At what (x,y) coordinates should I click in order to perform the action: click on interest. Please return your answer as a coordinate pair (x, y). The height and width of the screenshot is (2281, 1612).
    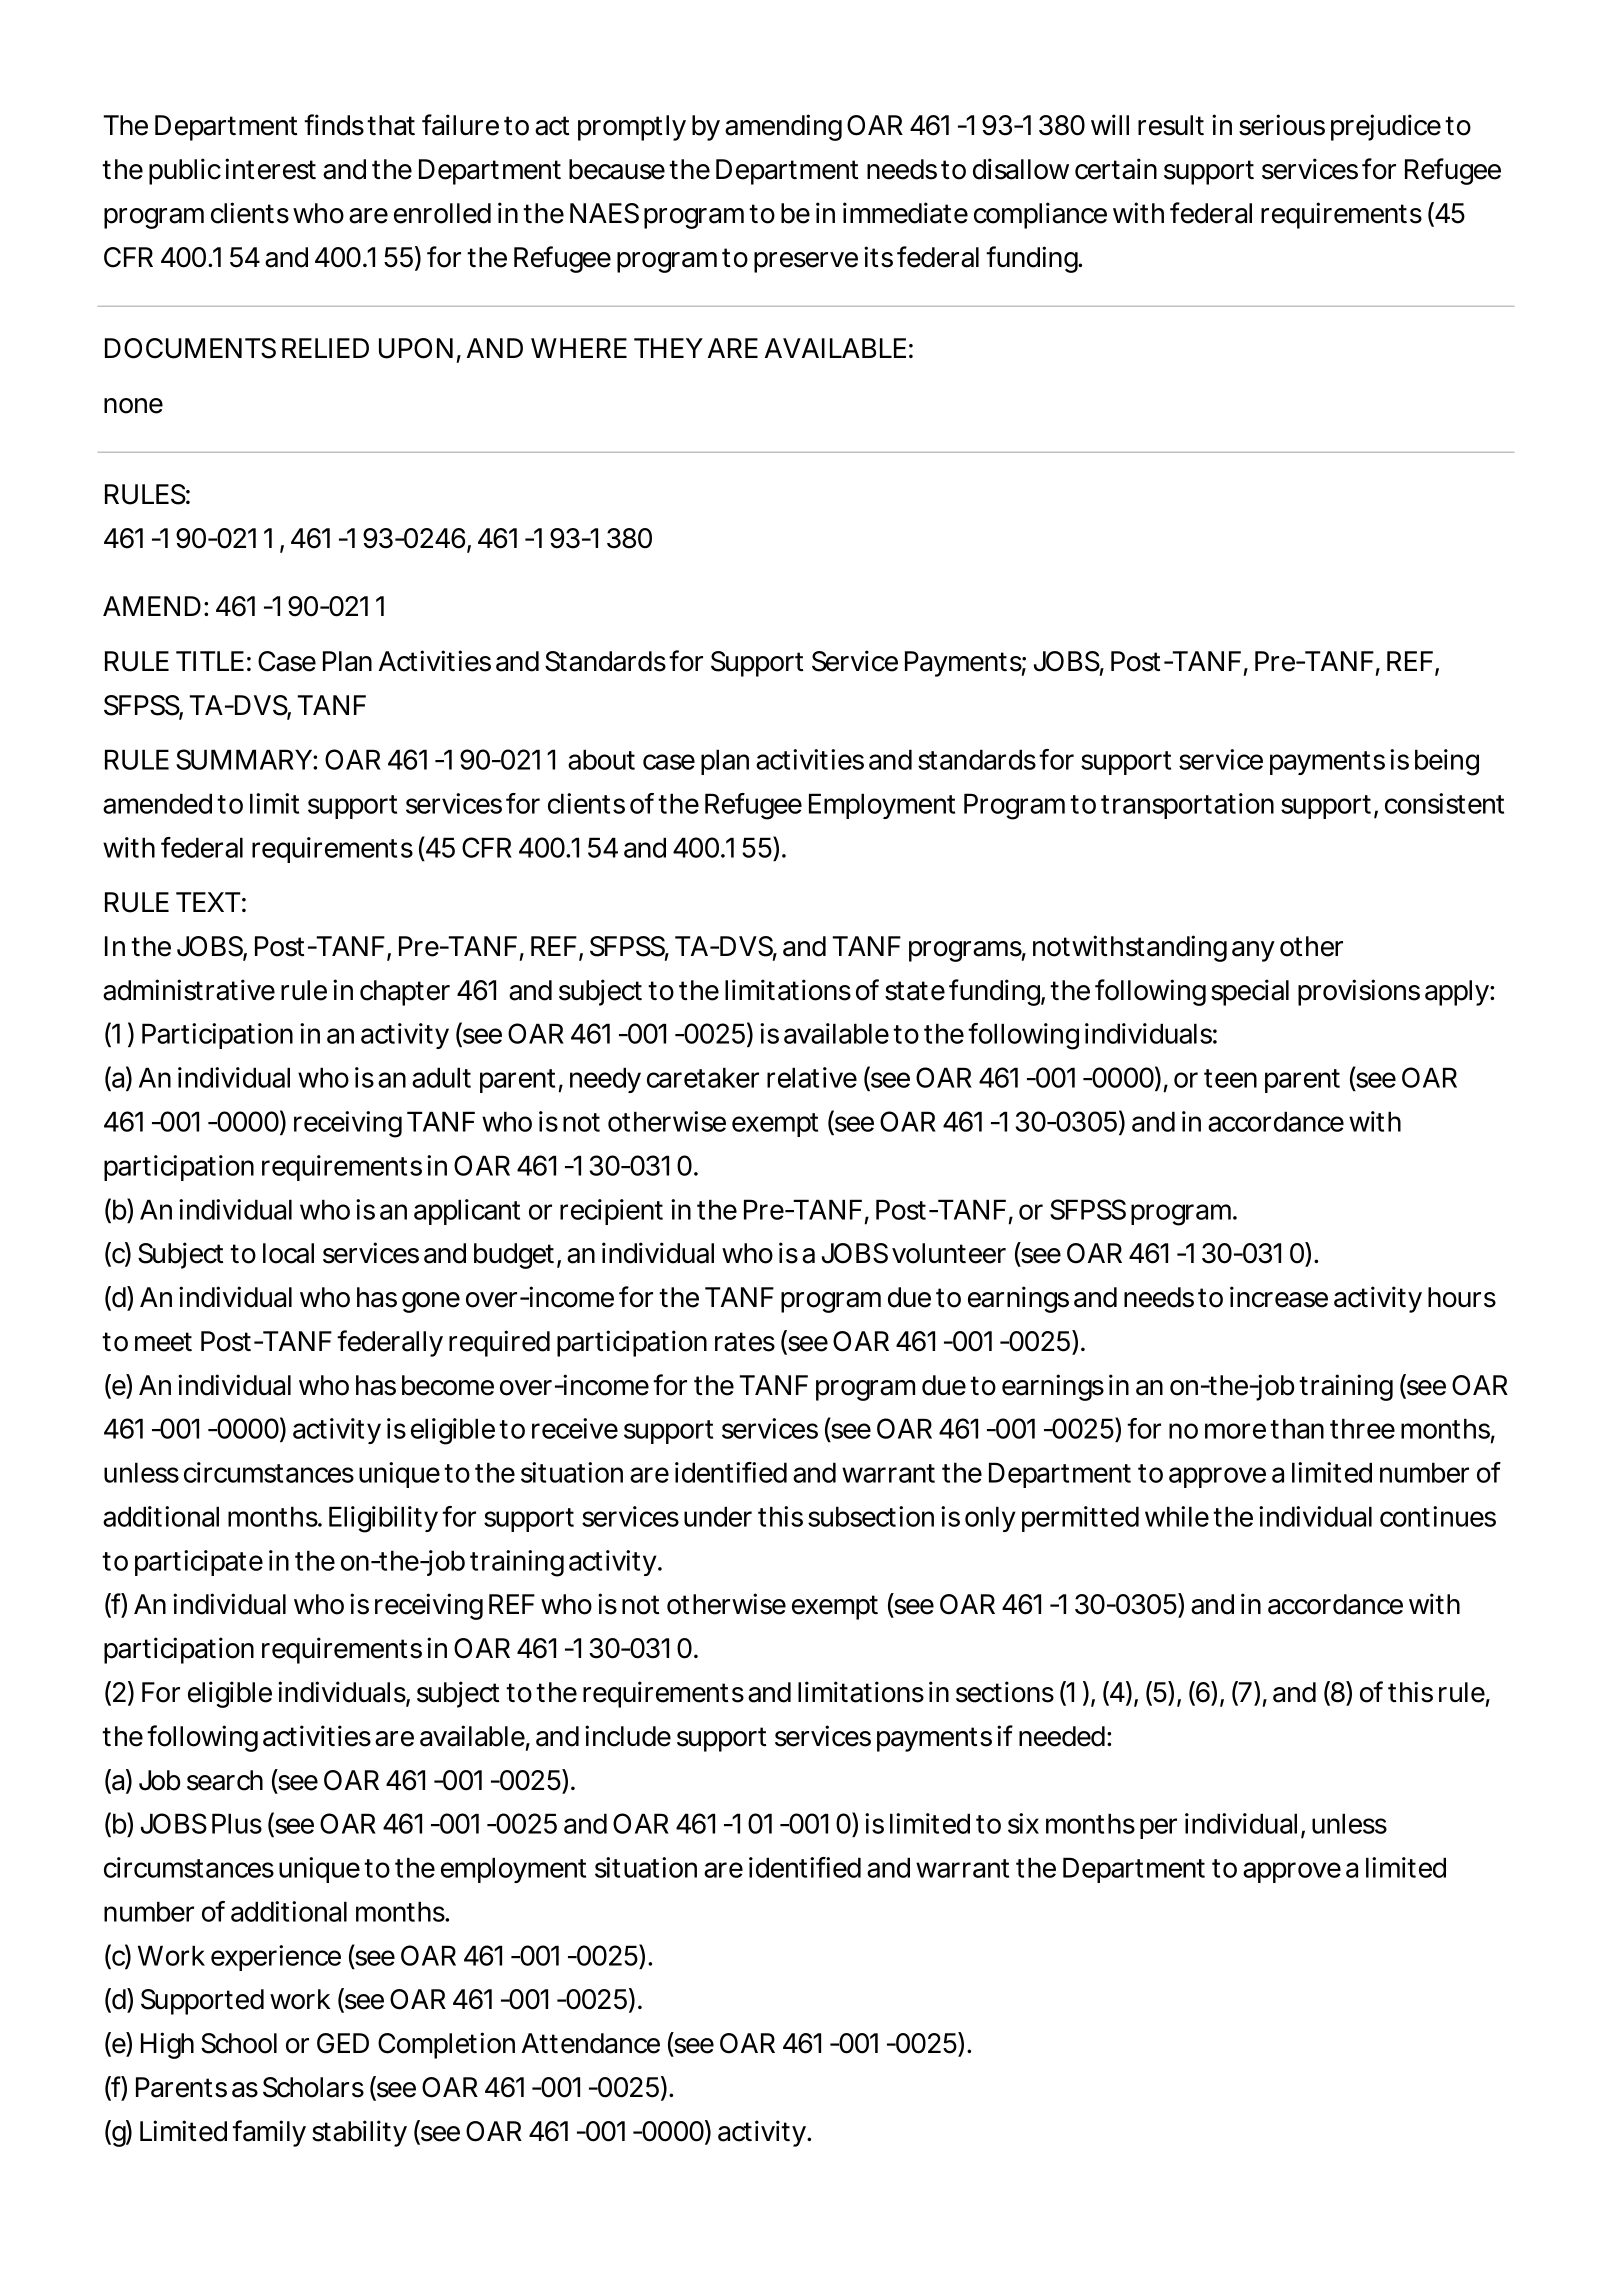
    Looking at the image, I should click on (270, 169).
